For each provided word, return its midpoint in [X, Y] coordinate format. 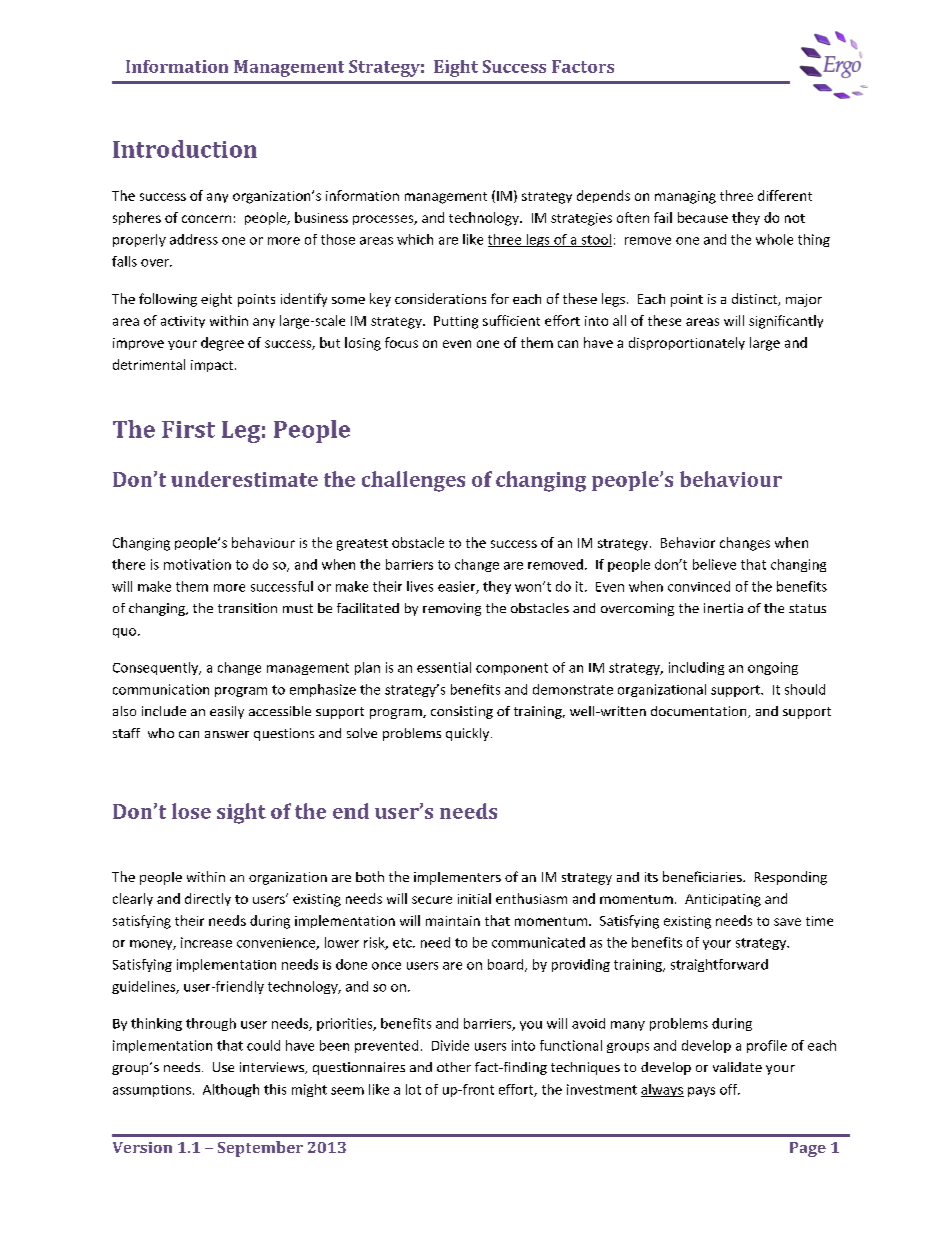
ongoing [773, 668]
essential [444, 667]
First [188, 429]
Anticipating [723, 900]
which [415, 239]
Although [231, 1090]
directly [208, 899]
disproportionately [687, 343]
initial [474, 898]
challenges [413, 481]
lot [413, 1089]
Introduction [185, 149]
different [785, 195]
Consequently [157, 668]
